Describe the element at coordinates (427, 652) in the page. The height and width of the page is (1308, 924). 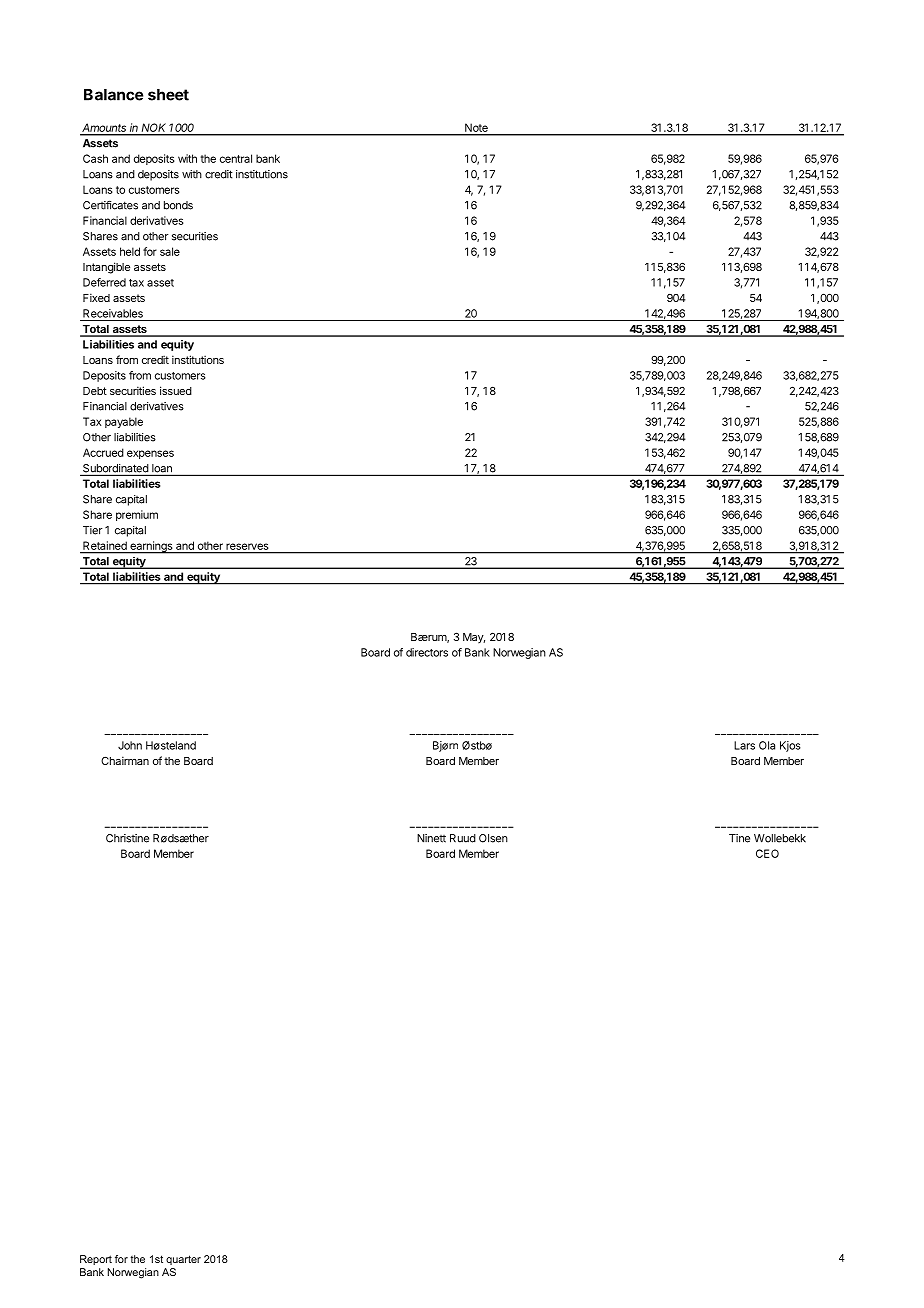
I see `directors` at that location.
